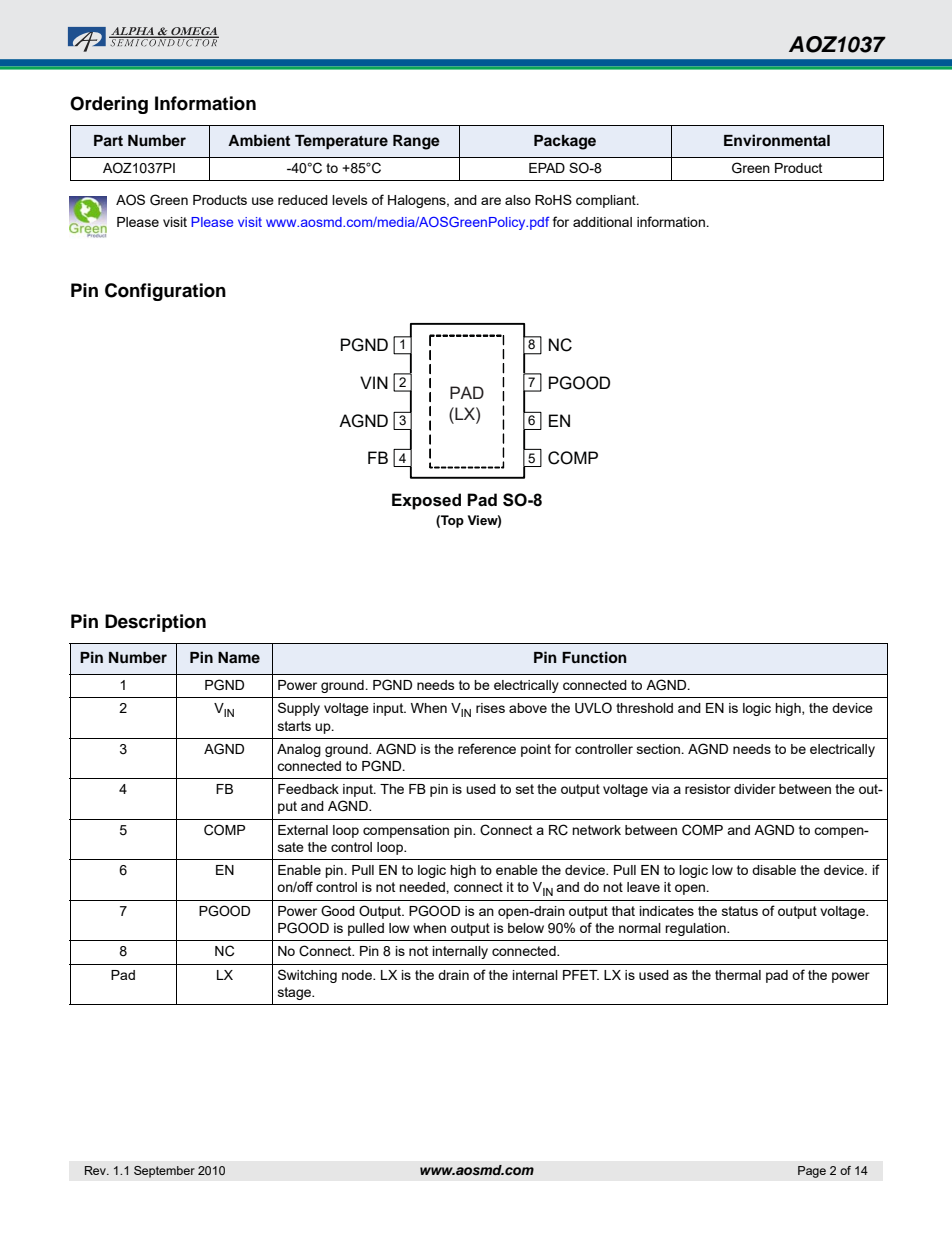 The width and height of the screenshot is (952, 1233). What do you see at coordinates (358, 975) in the screenshot?
I see `node` at bounding box center [358, 975].
